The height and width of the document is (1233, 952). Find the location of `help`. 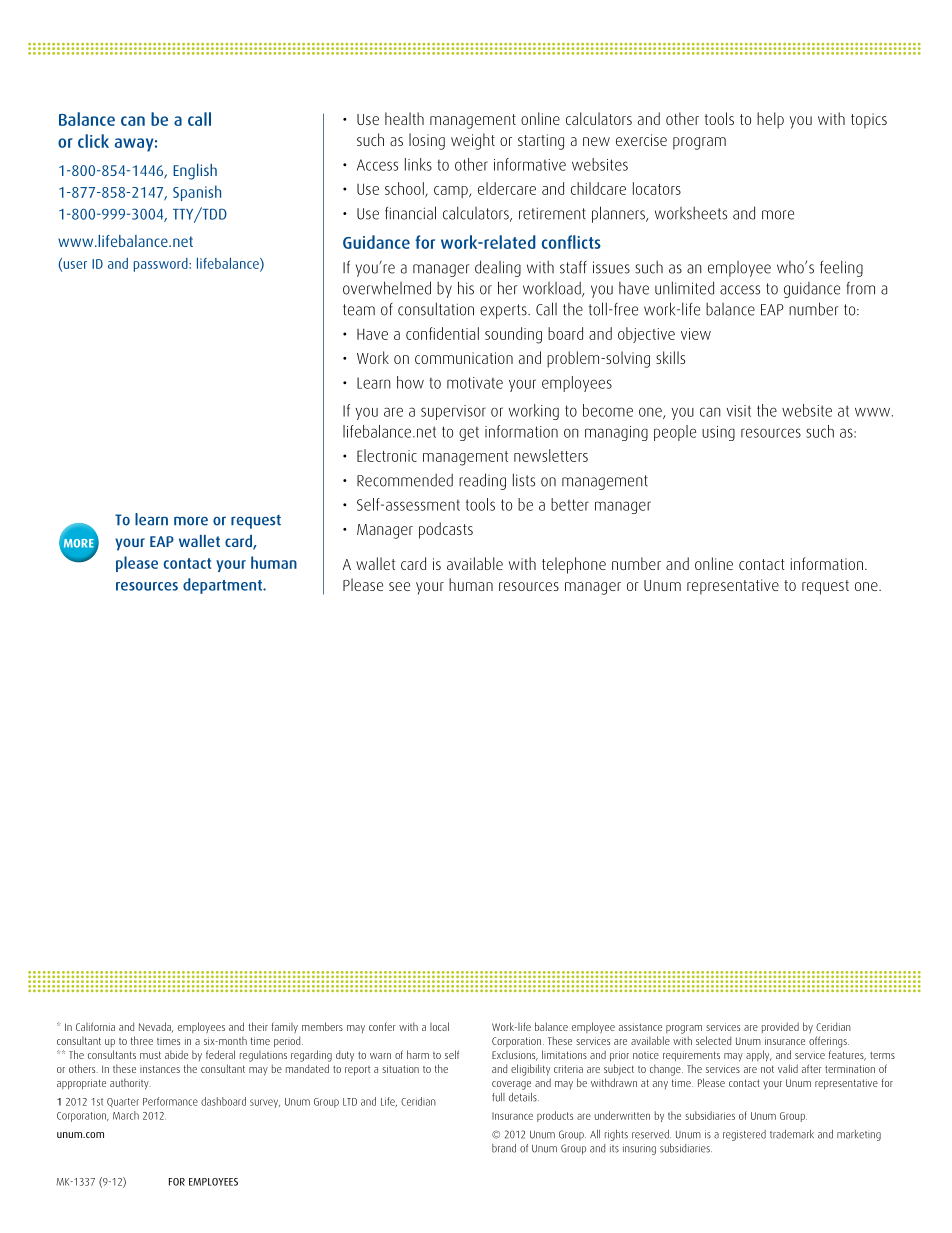

help is located at coordinates (770, 120).
